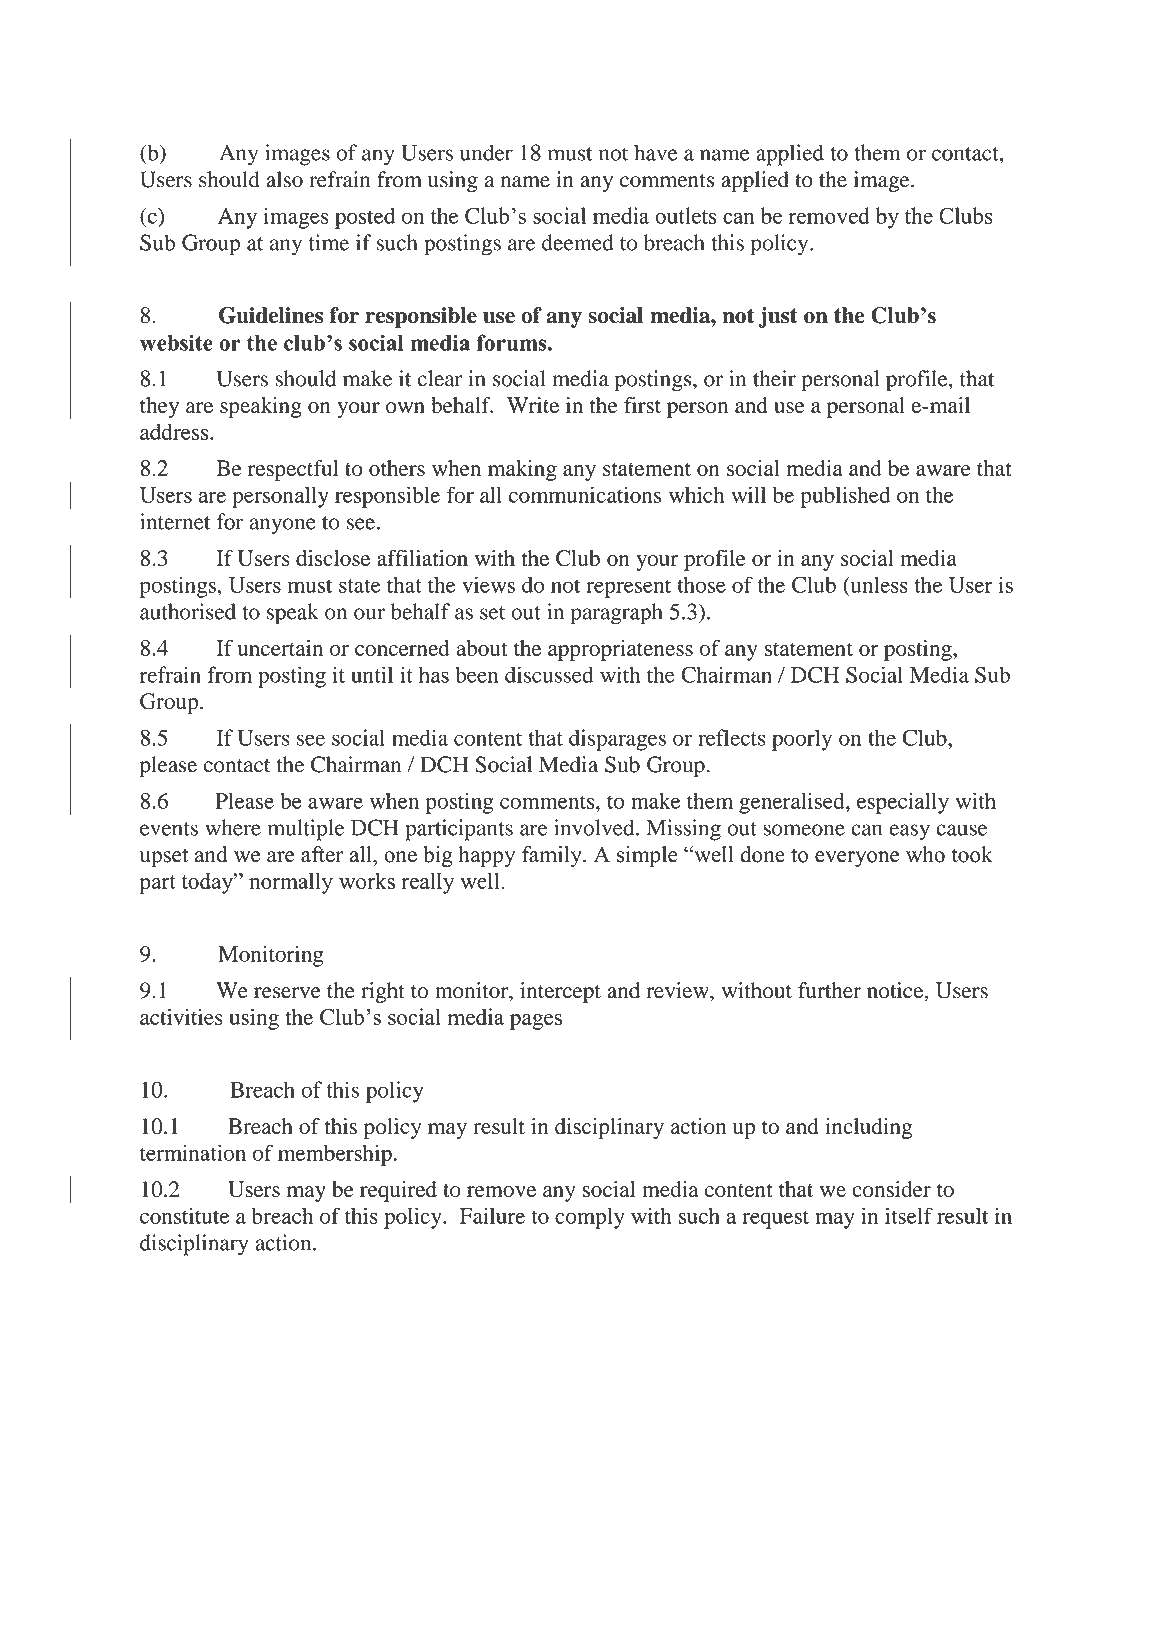  What do you see at coordinates (193, 1152) in the screenshot?
I see `termination` at bounding box center [193, 1152].
